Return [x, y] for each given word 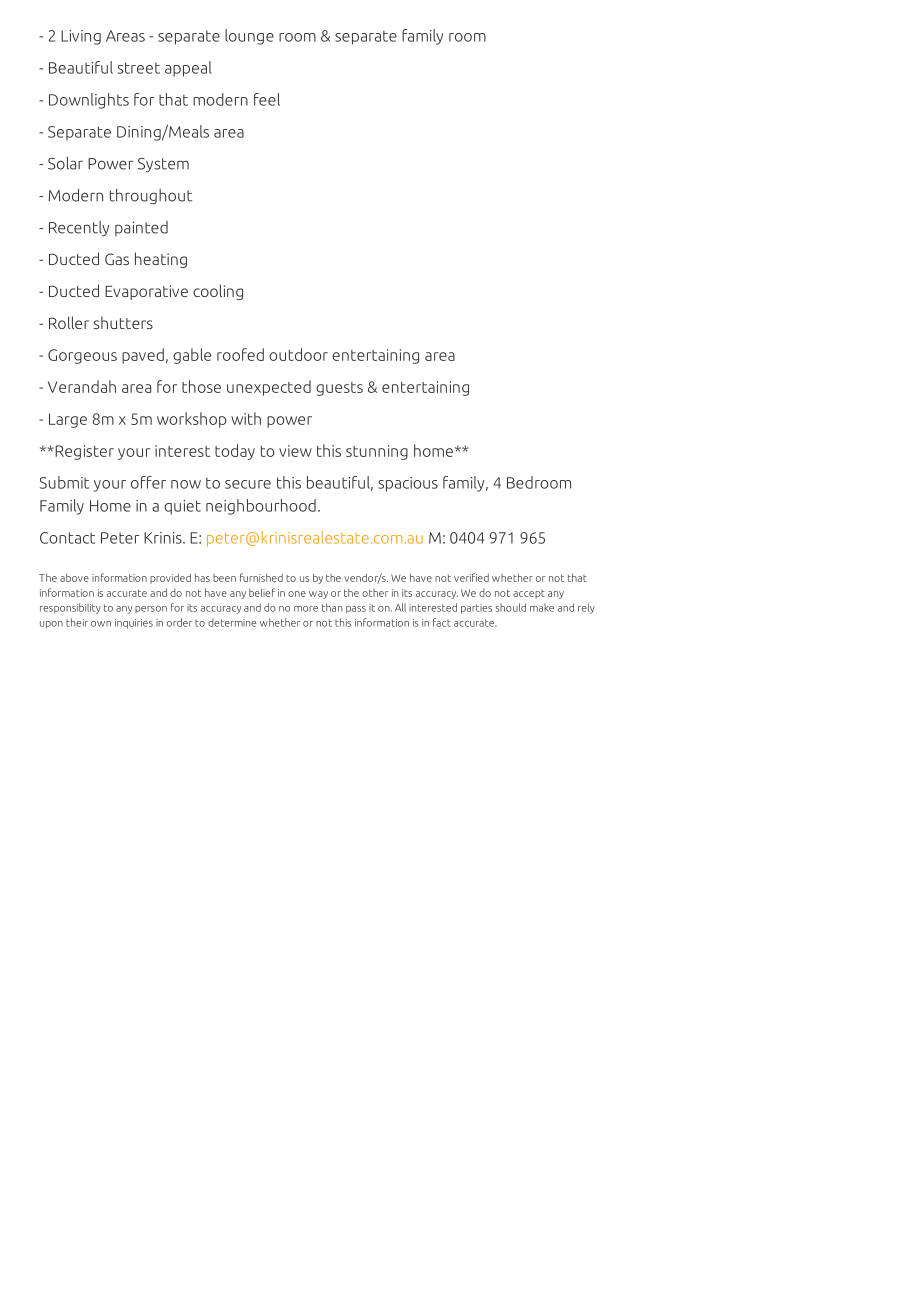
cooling [218, 292]
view [295, 451]
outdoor [298, 354]
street [139, 68]
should [511, 607]
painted [141, 228]
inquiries [134, 624]
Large [68, 420]
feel [267, 99]
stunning [377, 452]
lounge [249, 37]
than [332, 607]
